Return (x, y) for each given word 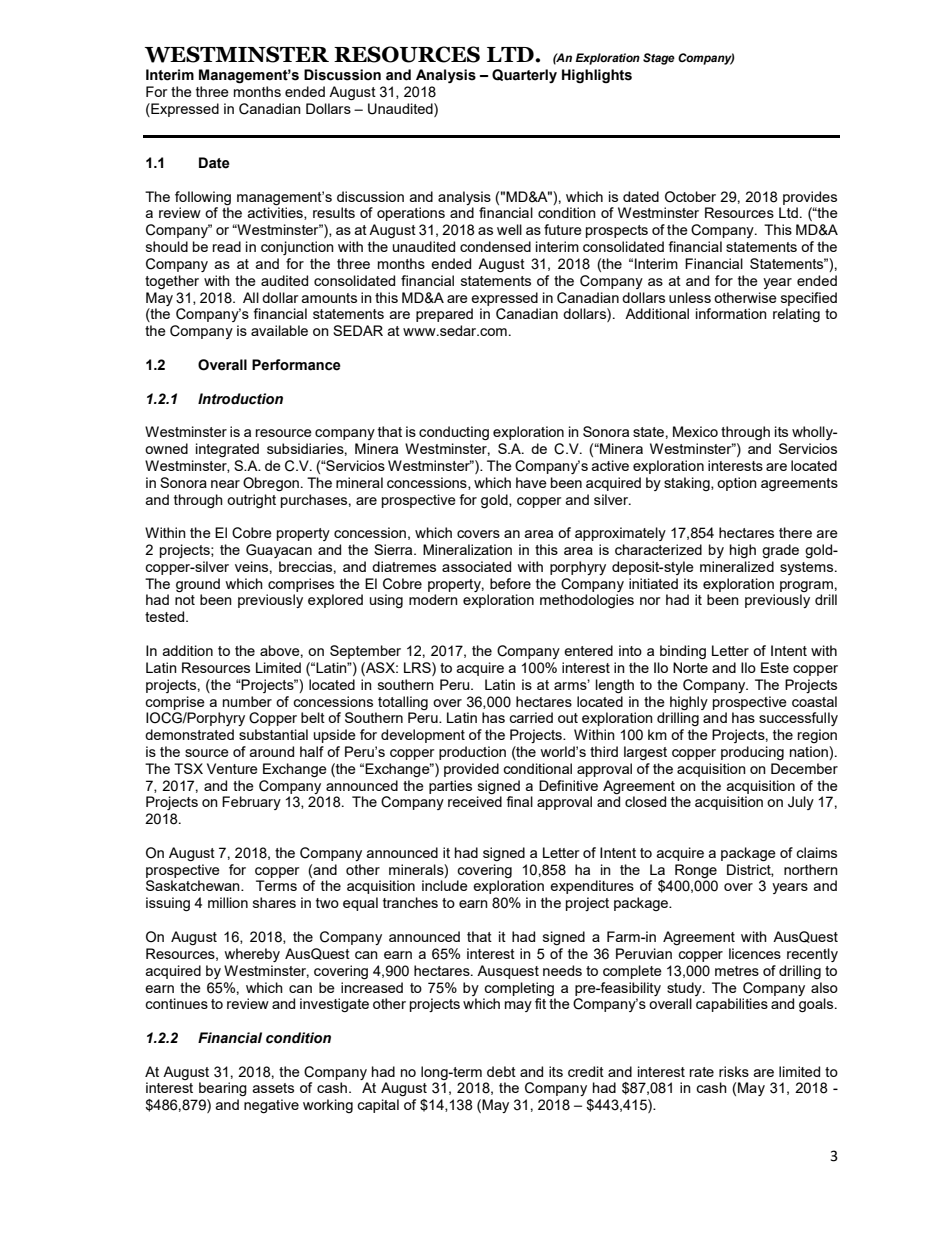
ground (198, 585)
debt (501, 1071)
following (203, 198)
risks (734, 1071)
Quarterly (524, 76)
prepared (444, 315)
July (801, 803)
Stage (659, 59)
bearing (223, 1089)
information (731, 313)
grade (780, 551)
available (279, 330)
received (475, 801)
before (510, 583)
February (251, 803)
